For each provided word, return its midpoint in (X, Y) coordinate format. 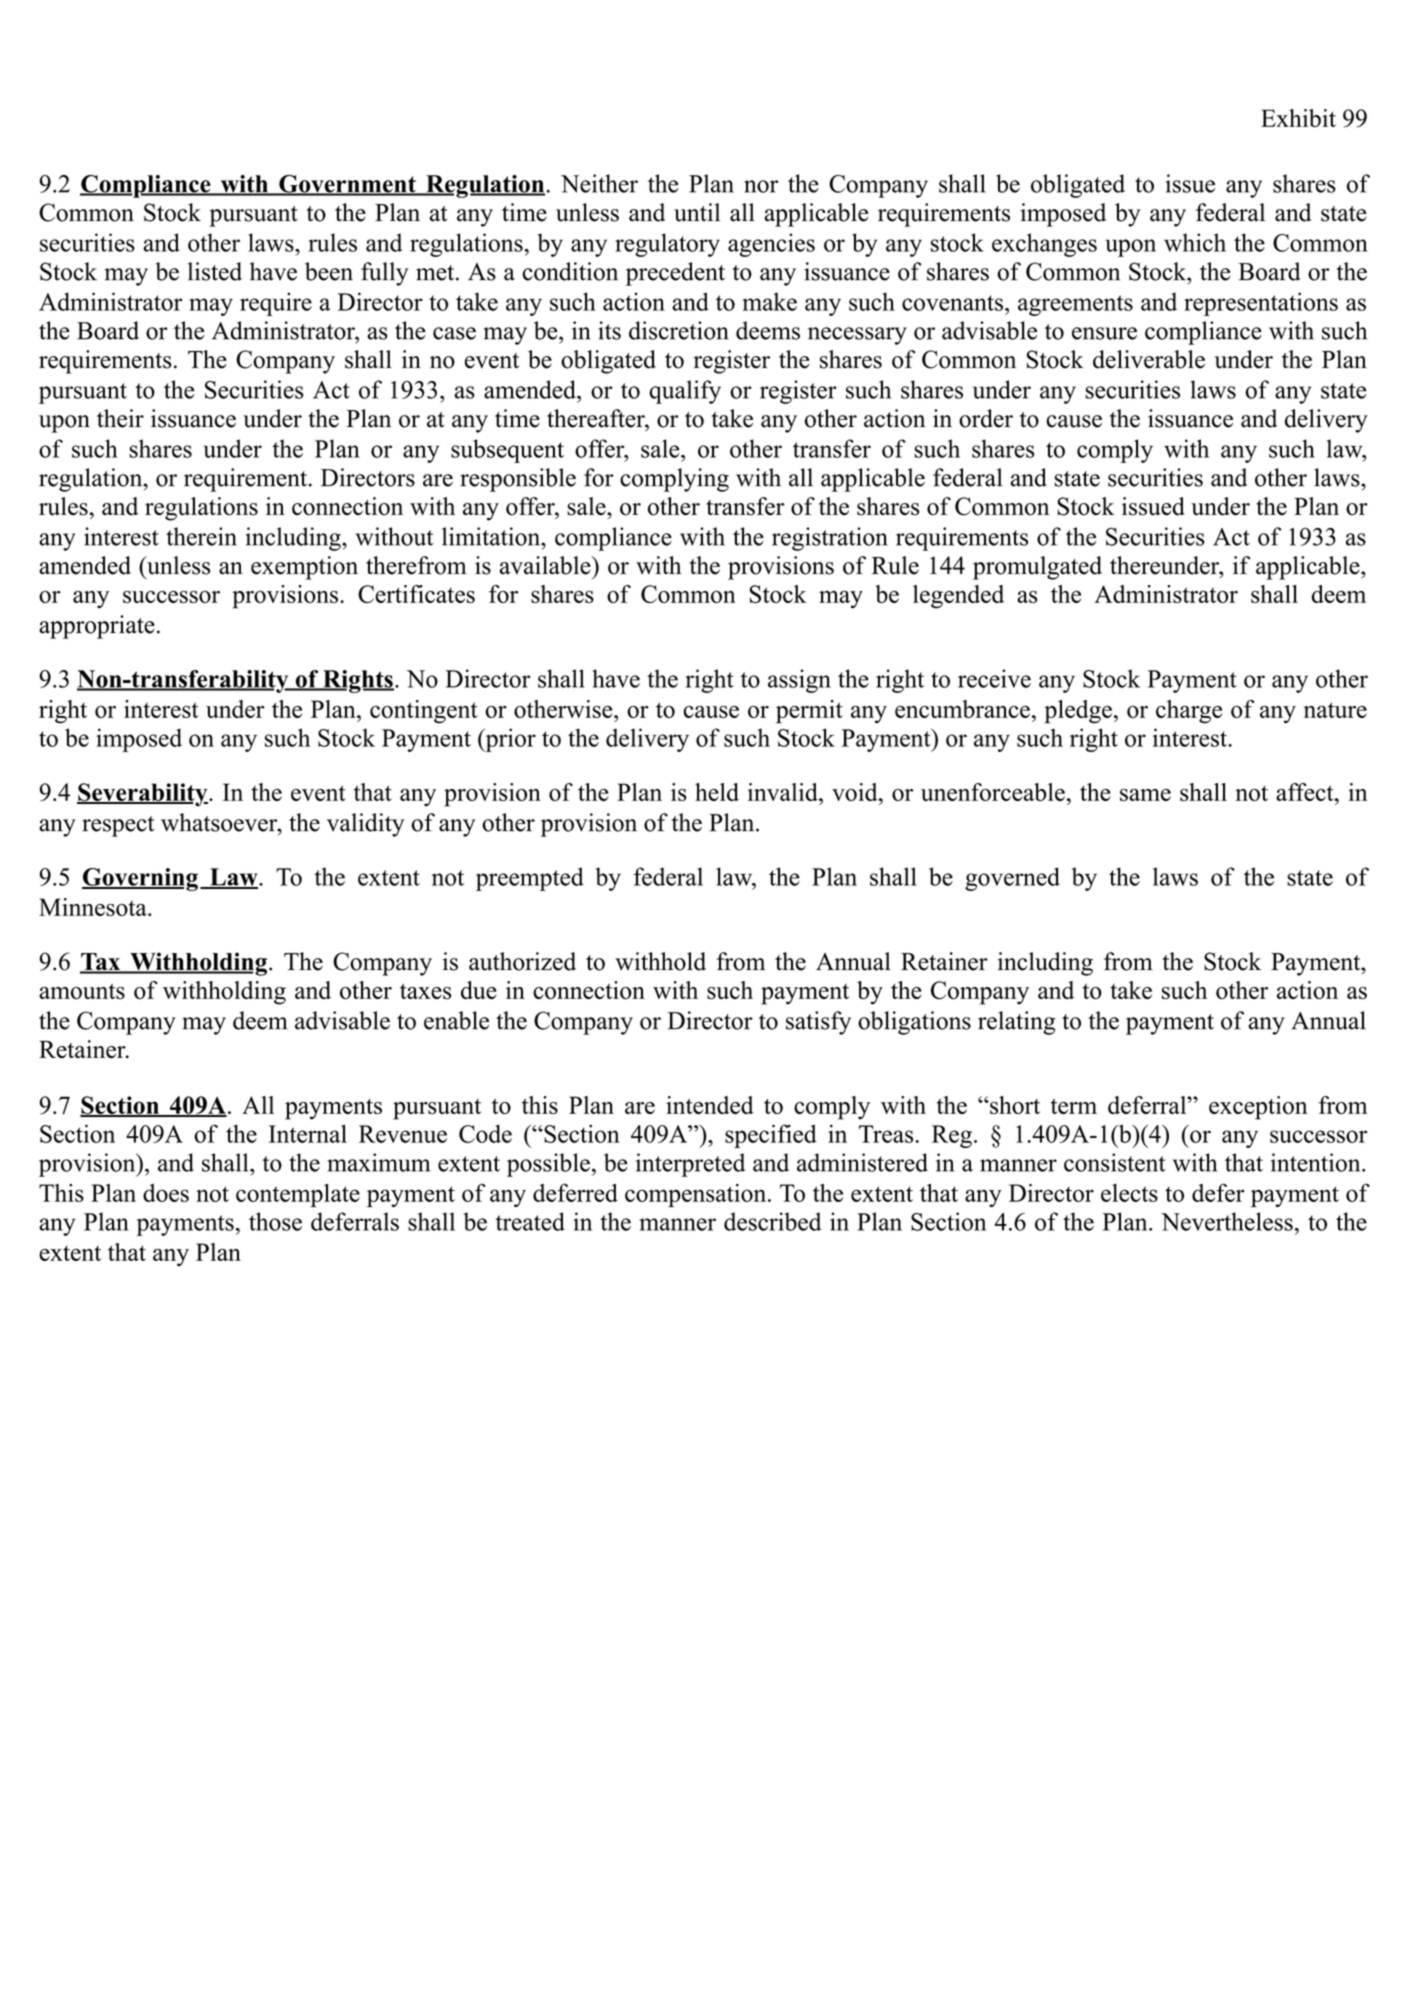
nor (761, 186)
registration (830, 539)
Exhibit (1298, 118)
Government (347, 185)
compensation (697, 1195)
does (166, 1193)
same (1145, 795)
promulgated (1037, 568)
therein (201, 536)
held (717, 792)
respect (118, 826)
